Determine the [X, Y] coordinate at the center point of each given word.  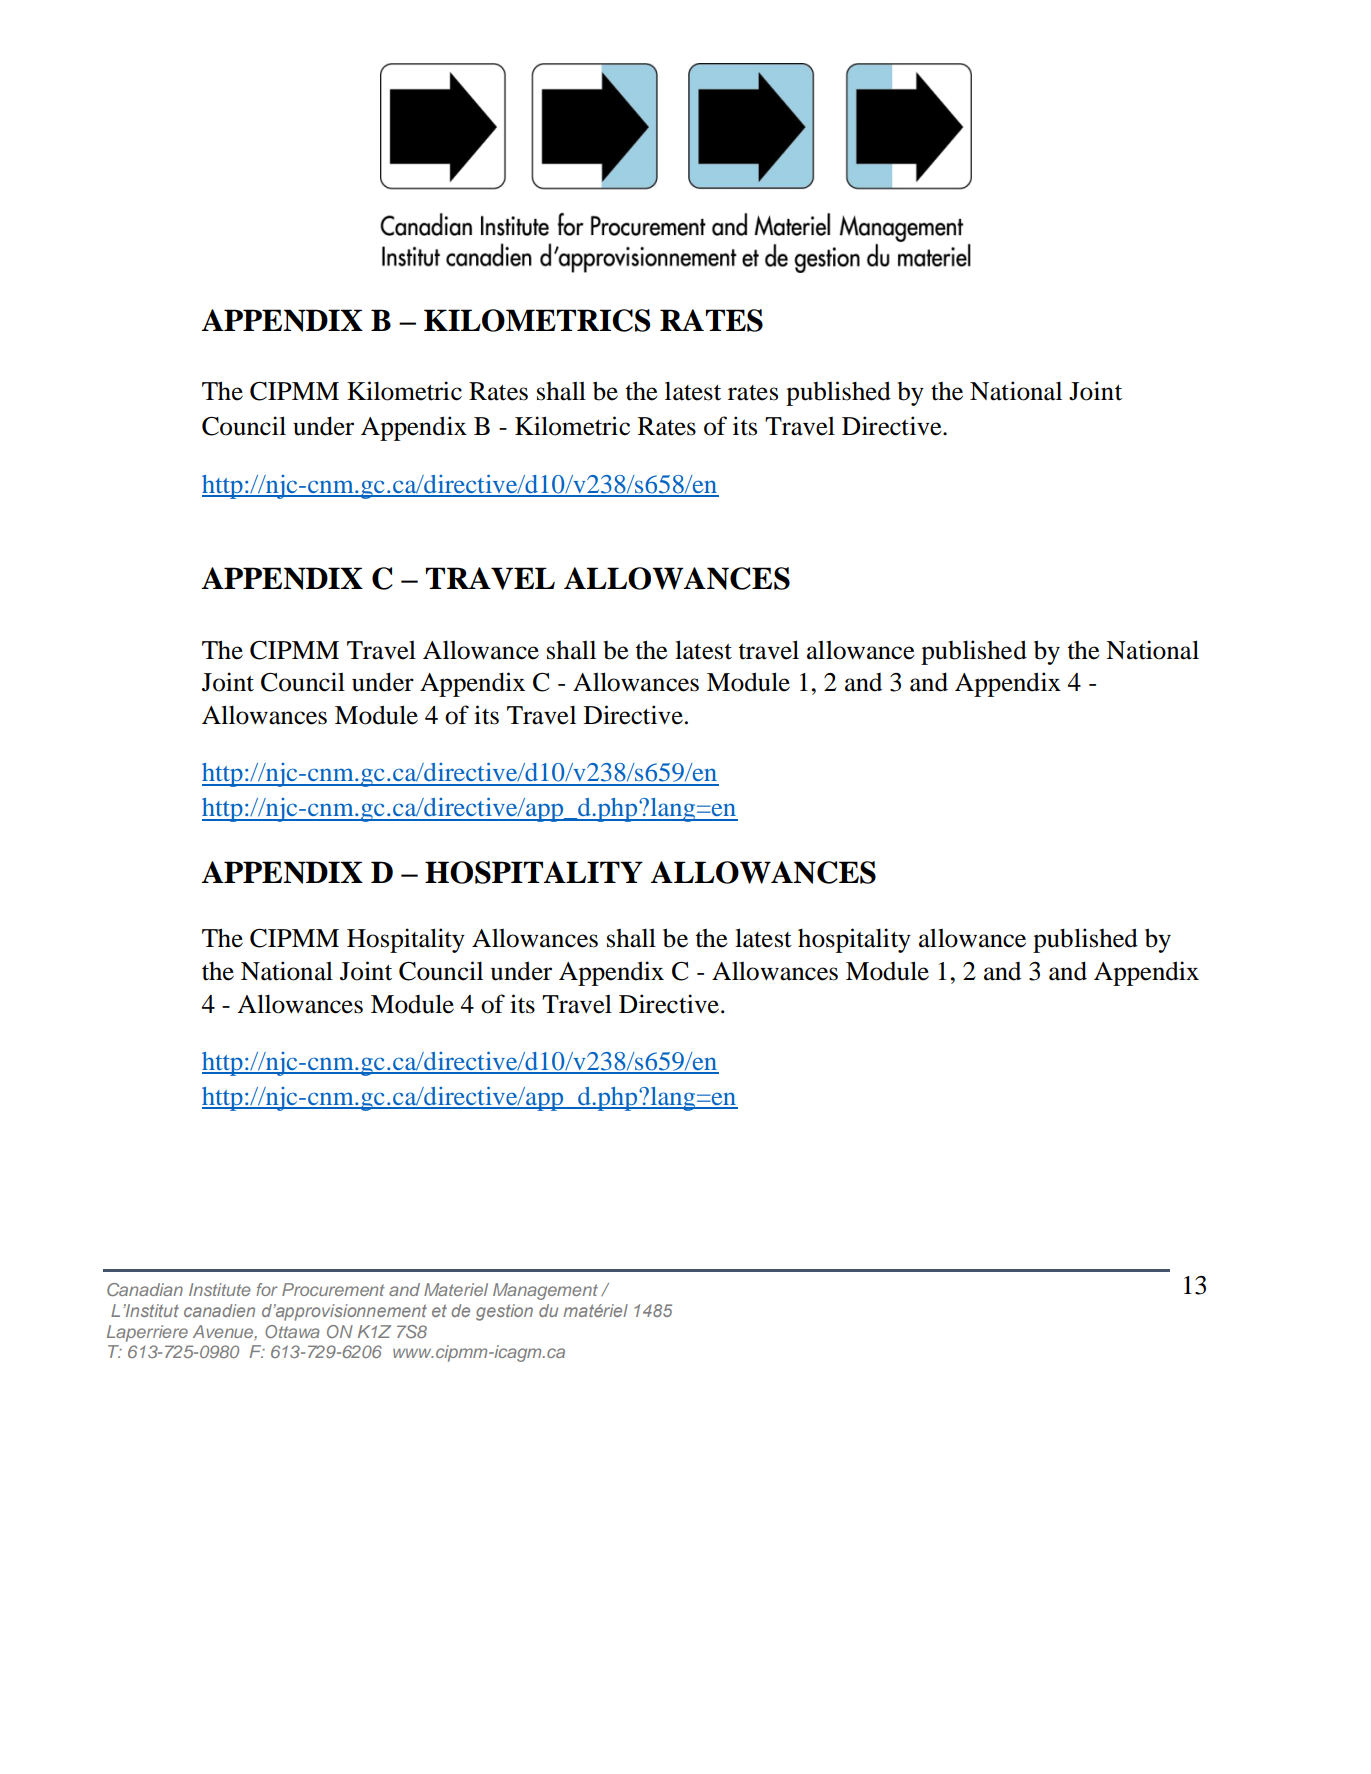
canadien [219, 1310]
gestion [504, 1312]
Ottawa [292, 1331]
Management [545, 1291]
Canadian [145, 1289]
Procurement [333, 1289]
